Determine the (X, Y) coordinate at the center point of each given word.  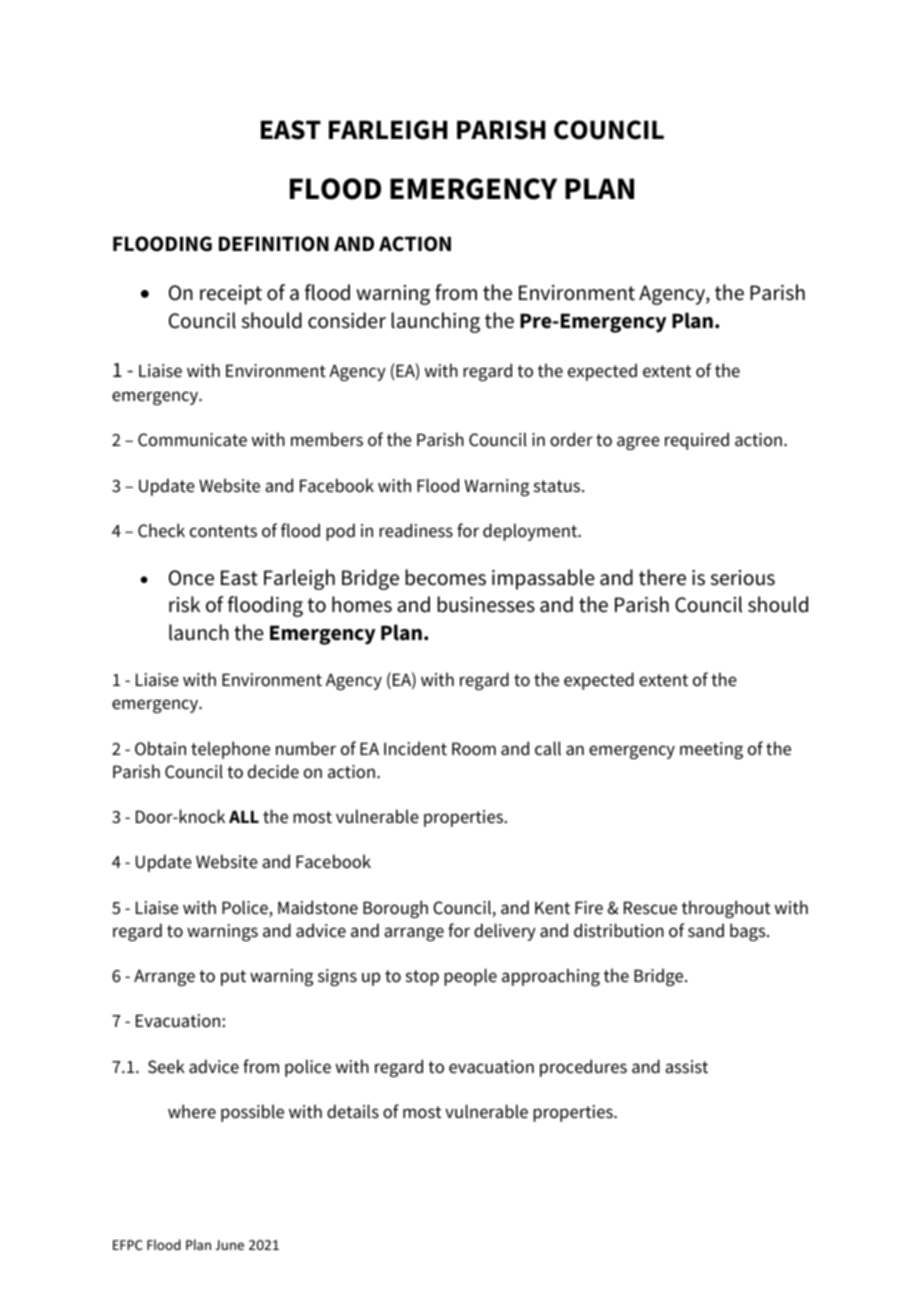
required (697, 441)
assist (686, 1067)
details (353, 1111)
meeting (711, 750)
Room (474, 749)
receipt (231, 295)
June (230, 1245)
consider (347, 320)
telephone (230, 750)
